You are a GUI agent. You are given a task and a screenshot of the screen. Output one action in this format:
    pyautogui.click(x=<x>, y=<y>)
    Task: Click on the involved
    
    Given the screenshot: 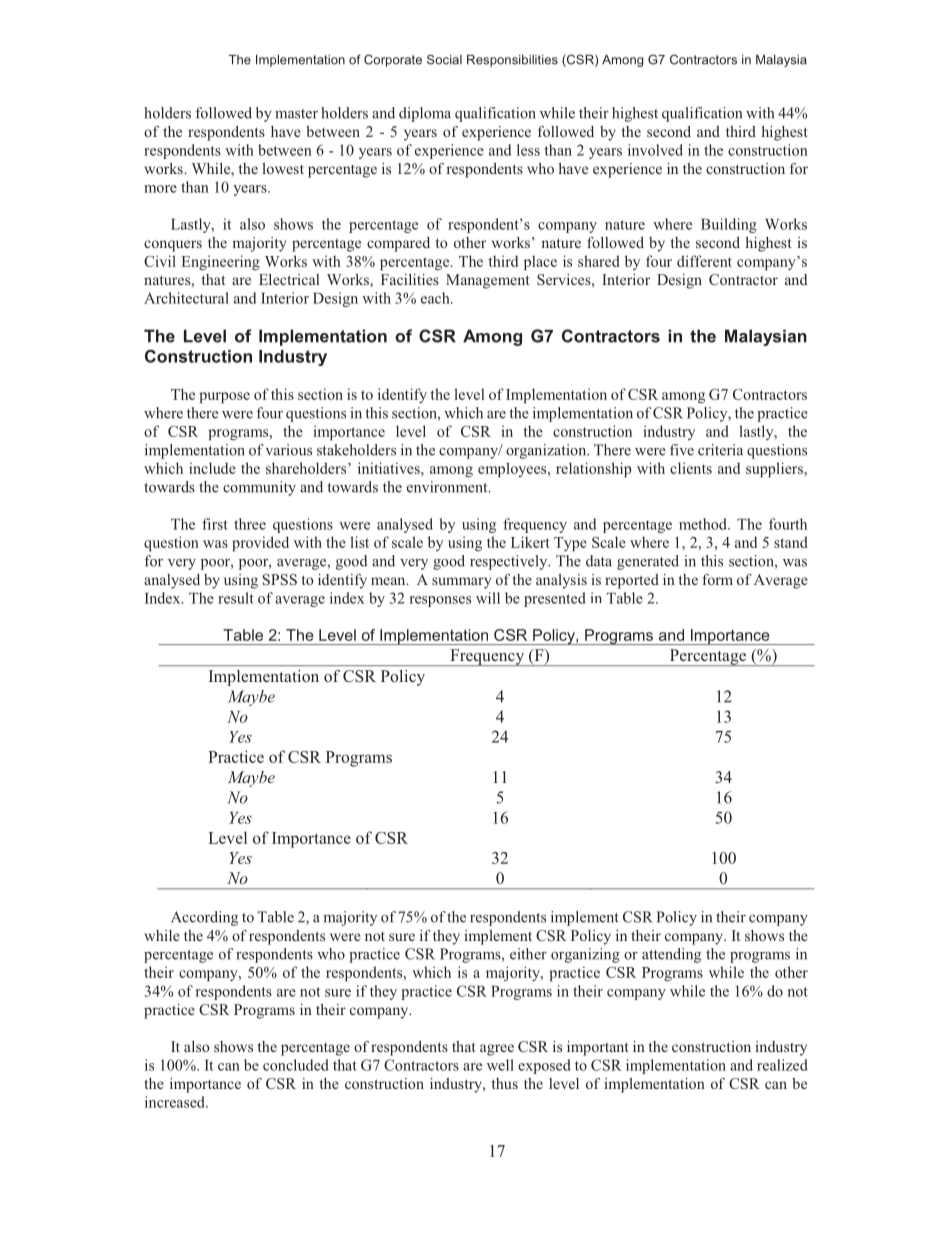 What is the action you would take?
    pyautogui.click(x=655, y=150)
